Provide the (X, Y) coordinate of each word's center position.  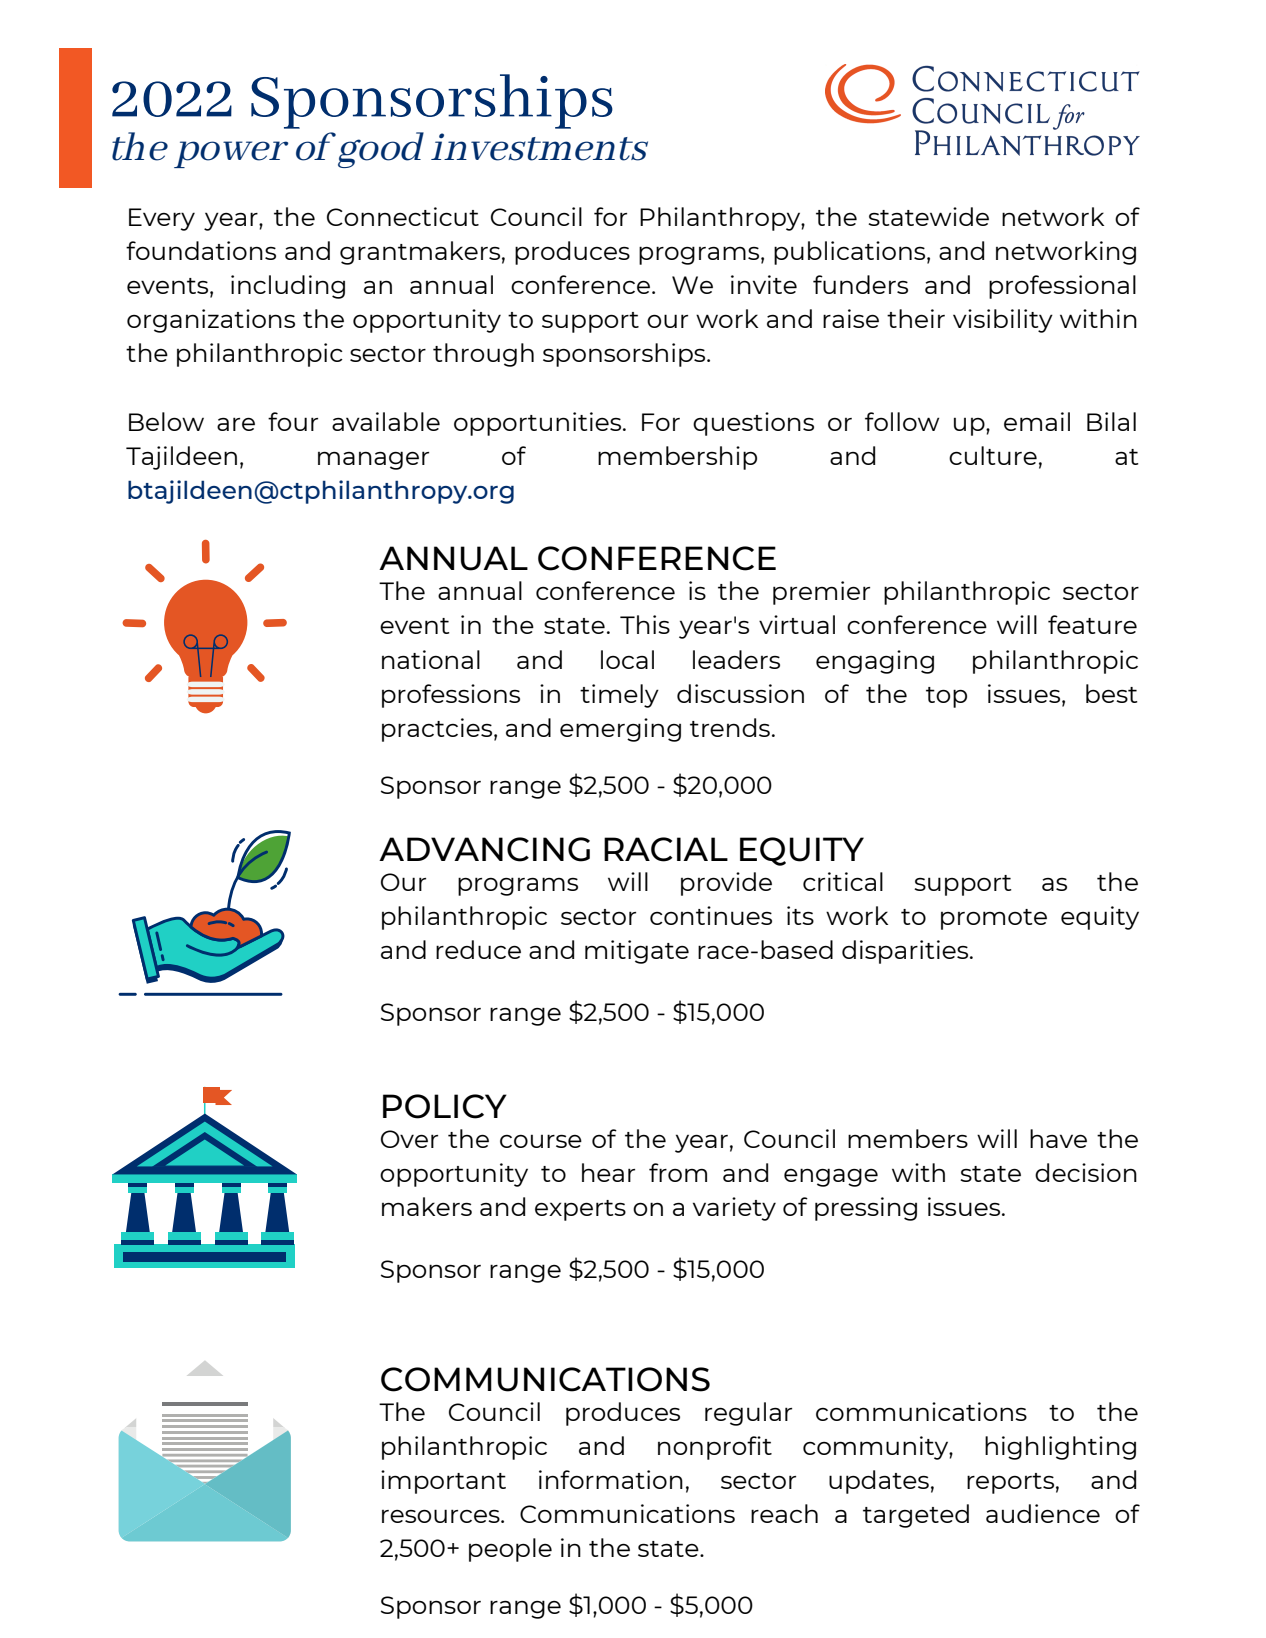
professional (1062, 287)
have (1058, 1138)
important (443, 1482)
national (431, 659)
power (231, 154)
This (645, 624)
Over (409, 1139)
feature (1092, 624)
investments (539, 147)
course (541, 1141)
